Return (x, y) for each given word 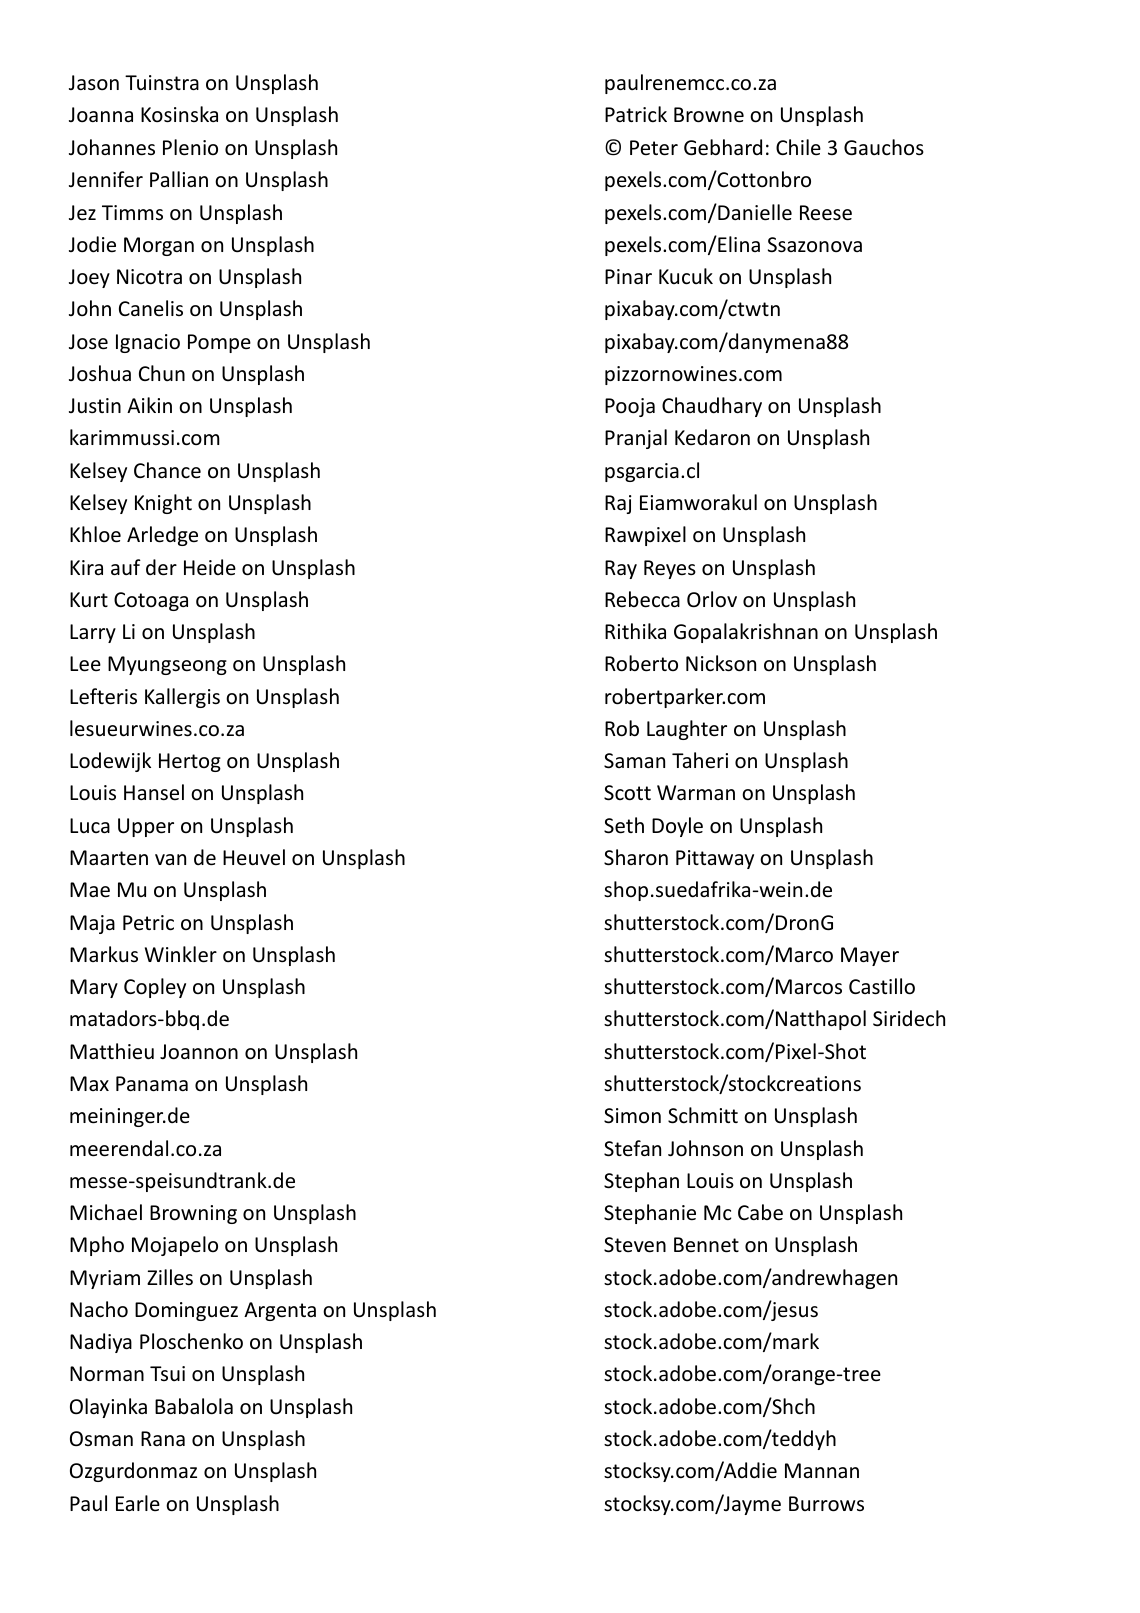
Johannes (112, 147)
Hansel (154, 792)
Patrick (636, 114)
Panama (152, 1083)
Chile (798, 147)
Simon (632, 1116)
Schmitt (703, 1115)
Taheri (700, 760)
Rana (163, 1438)
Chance (167, 470)
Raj (618, 504)
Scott (627, 793)
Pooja (630, 407)
